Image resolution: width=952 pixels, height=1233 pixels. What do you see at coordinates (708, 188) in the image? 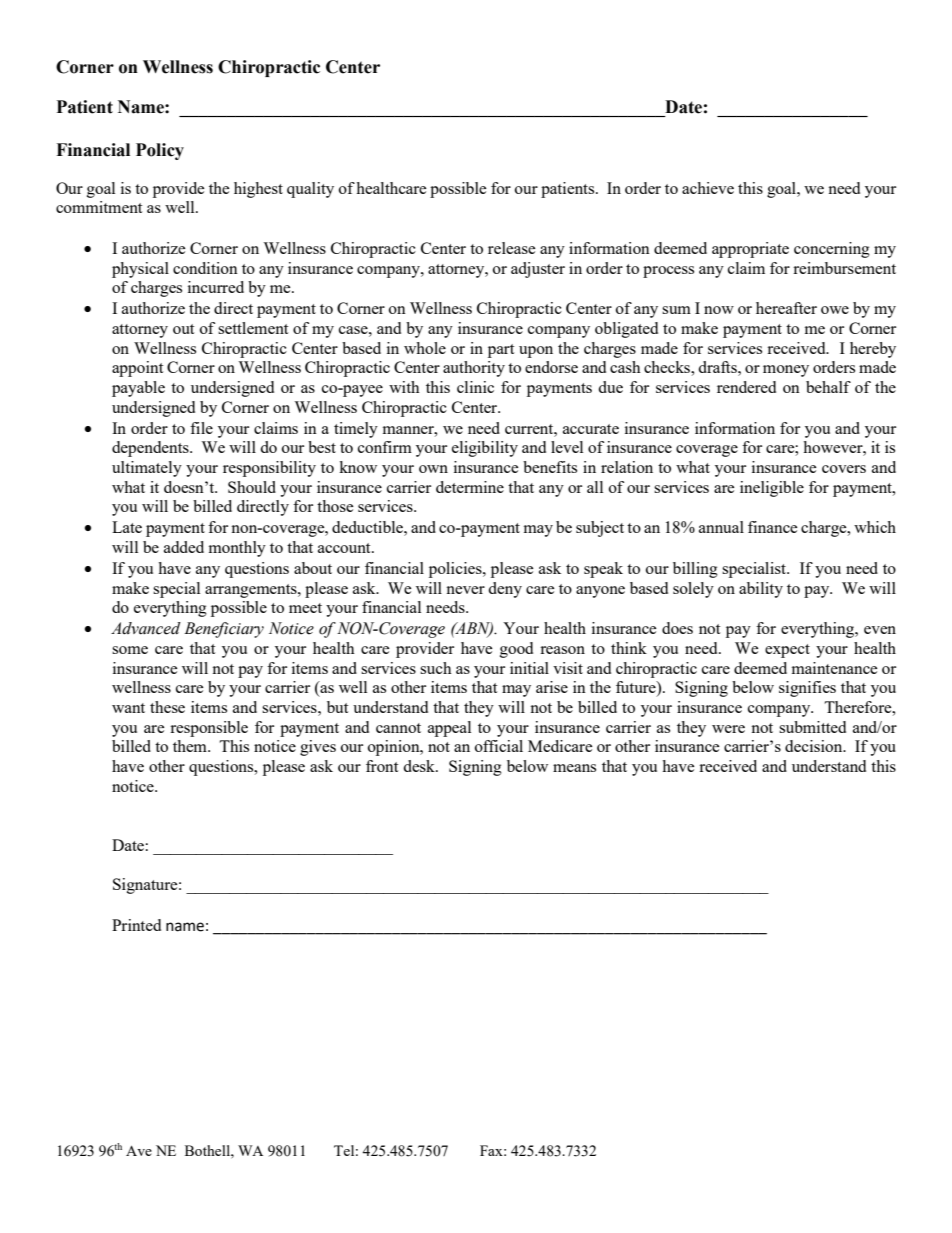
I see `achieve` at bounding box center [708, 188].
